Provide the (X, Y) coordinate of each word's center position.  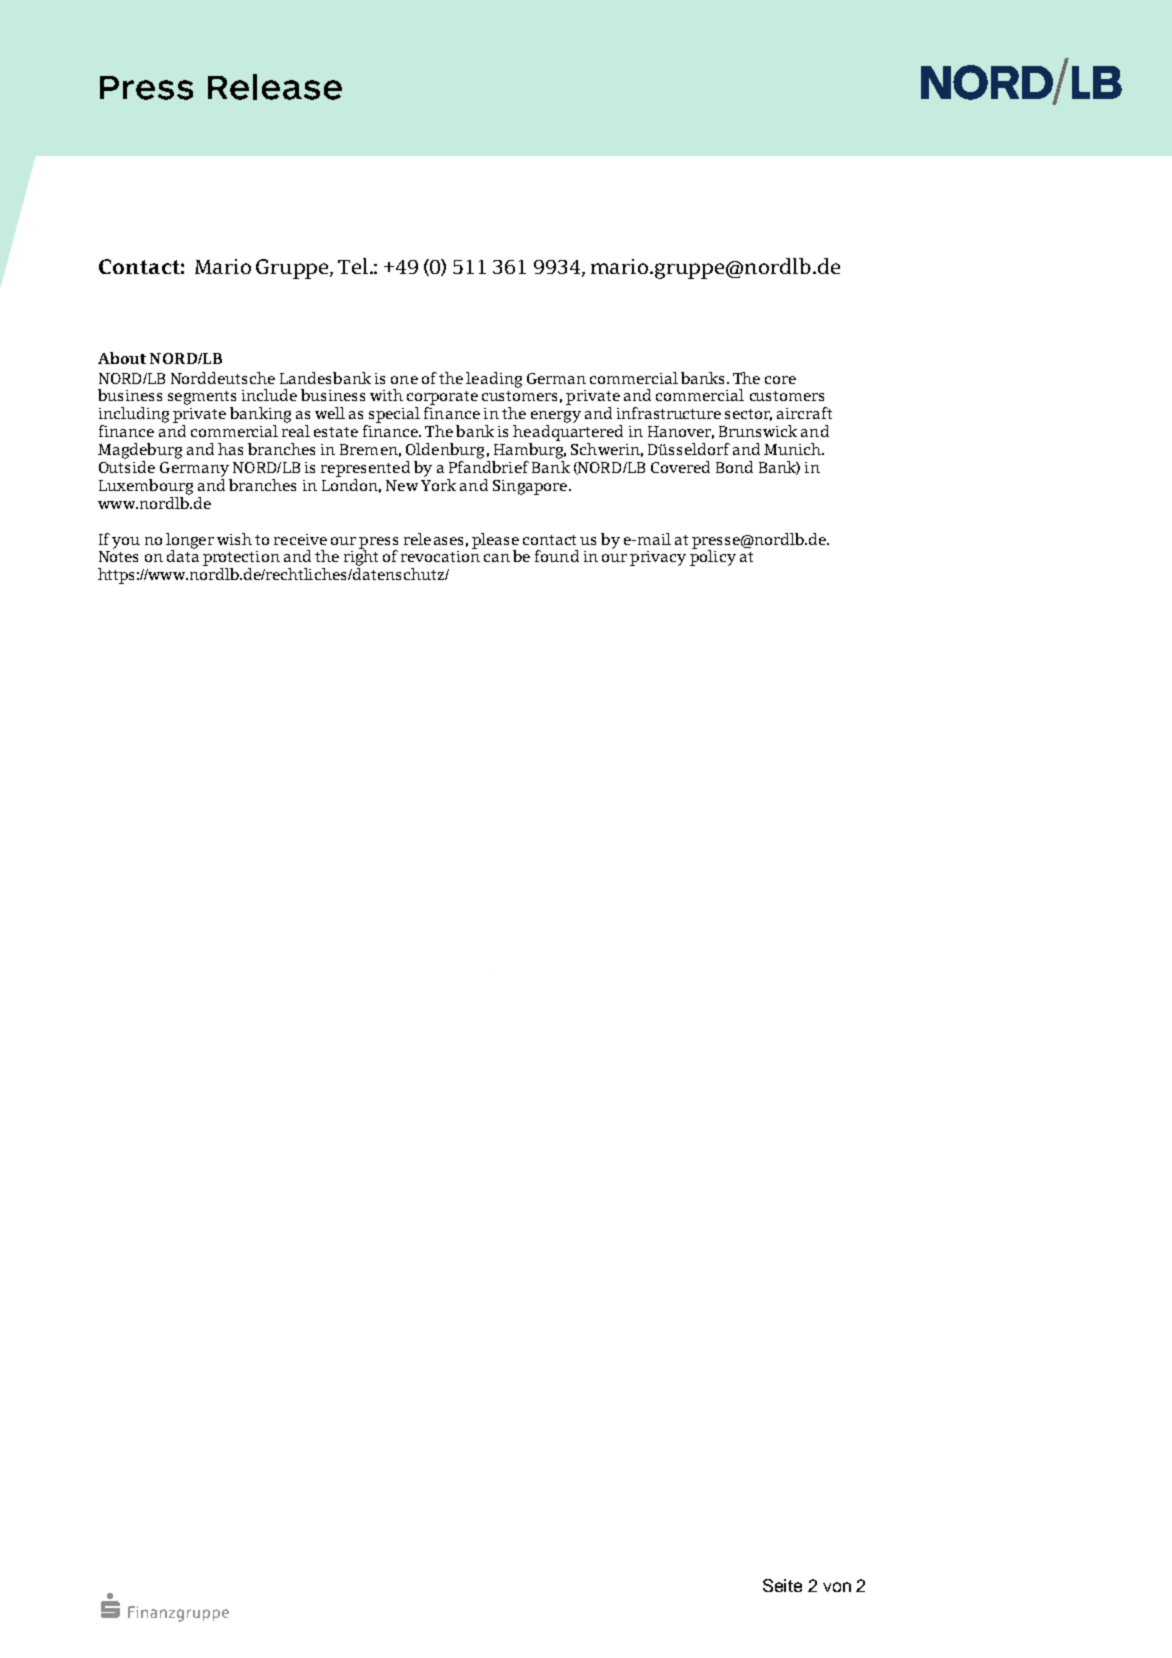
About (122, 358)
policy (713, 557)
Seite (782, 1585)
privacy (658, 558)
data (183, 555)
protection (241, 558)
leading (494, 380)
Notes (118, 556)
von (837, 1587)
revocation (440, 555)
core (780, 380)
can (497, 558)
